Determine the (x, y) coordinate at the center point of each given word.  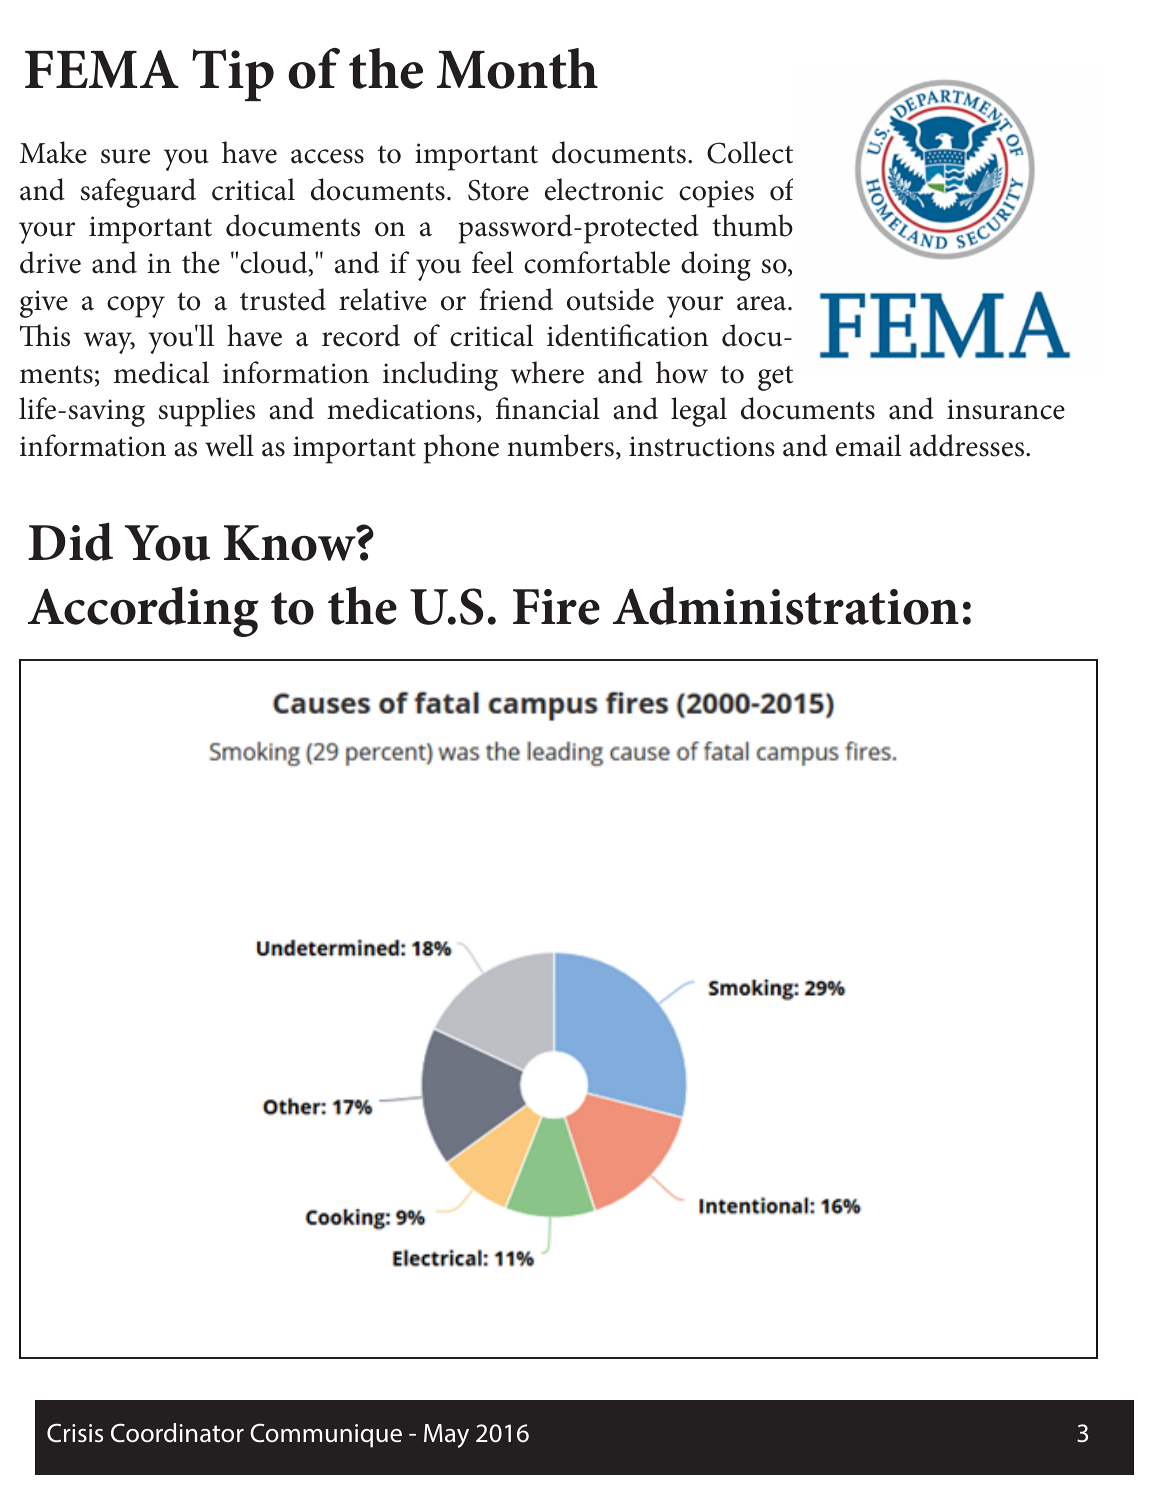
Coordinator (177, 1433)
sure (125, 156)
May (446, 1436)
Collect (750, 152)
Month (517, 68)
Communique (326, 1435)
